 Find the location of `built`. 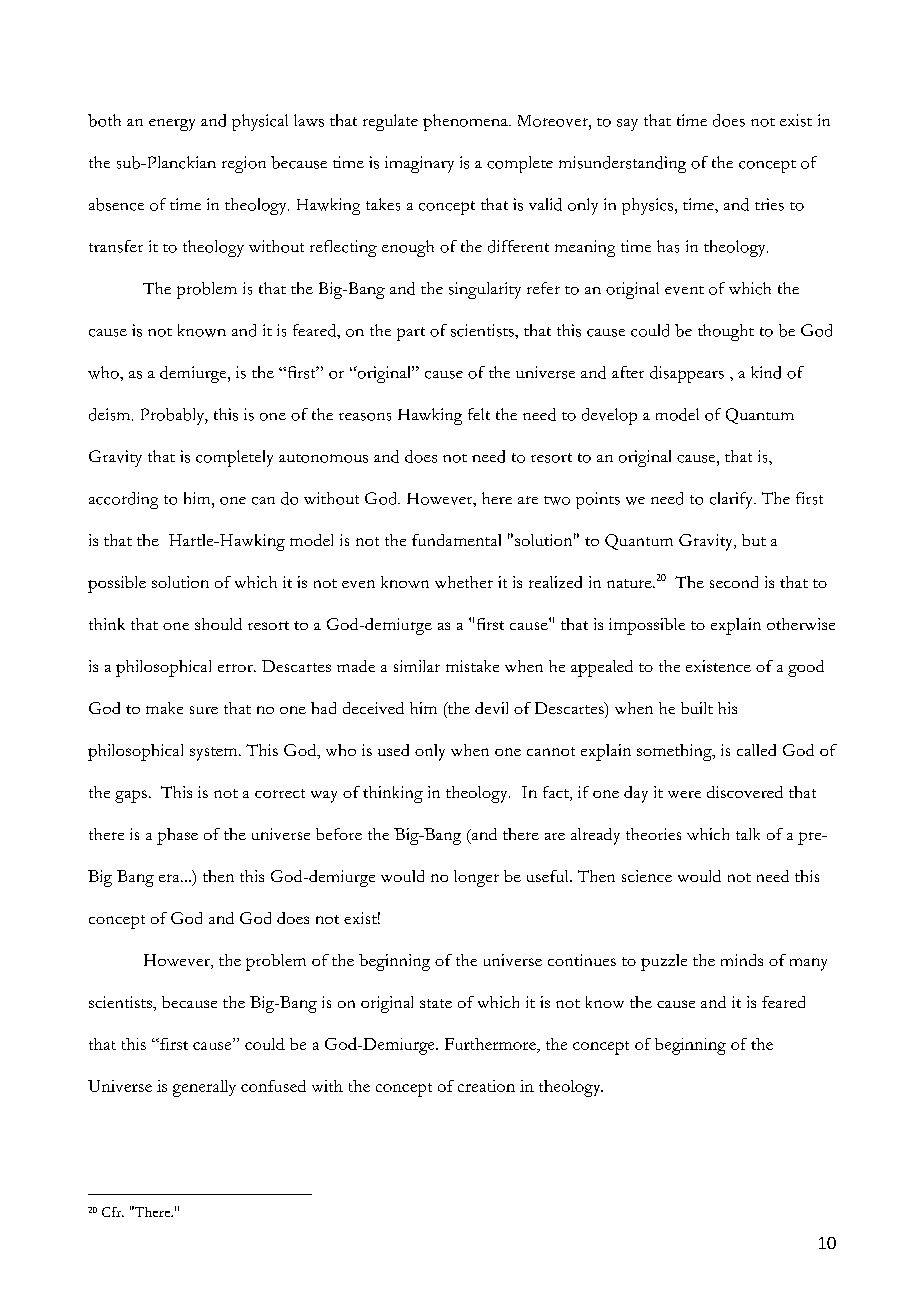

built is located at coordinates (697, 708).
